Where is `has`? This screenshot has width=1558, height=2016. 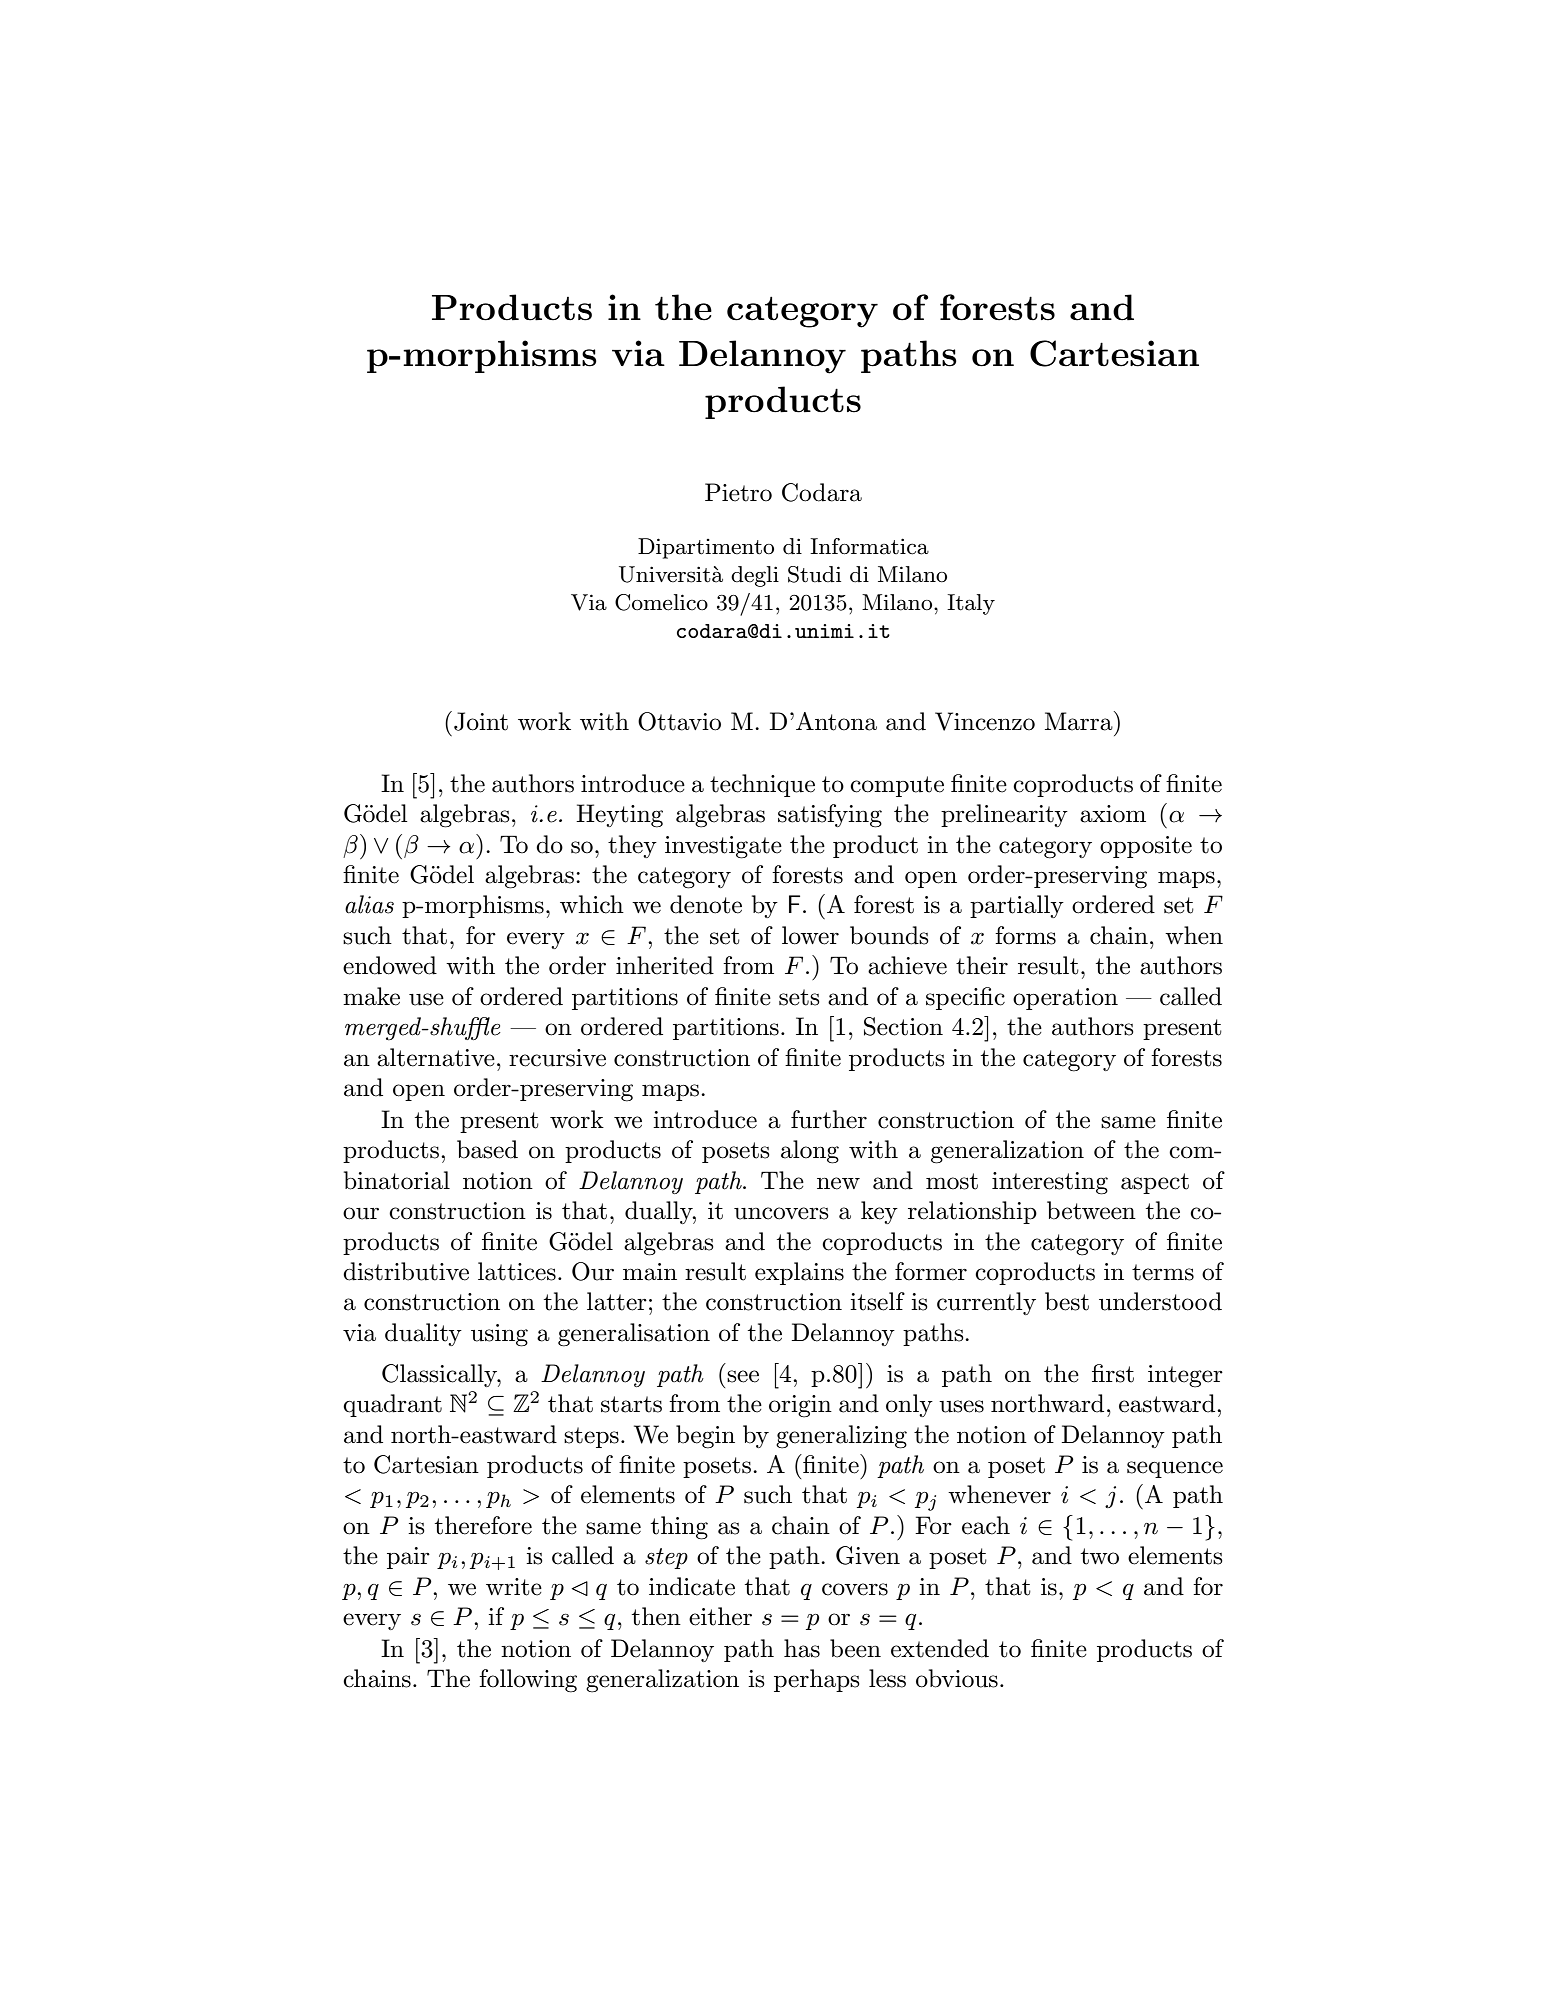 has is located at coordinates (802, 1648).
